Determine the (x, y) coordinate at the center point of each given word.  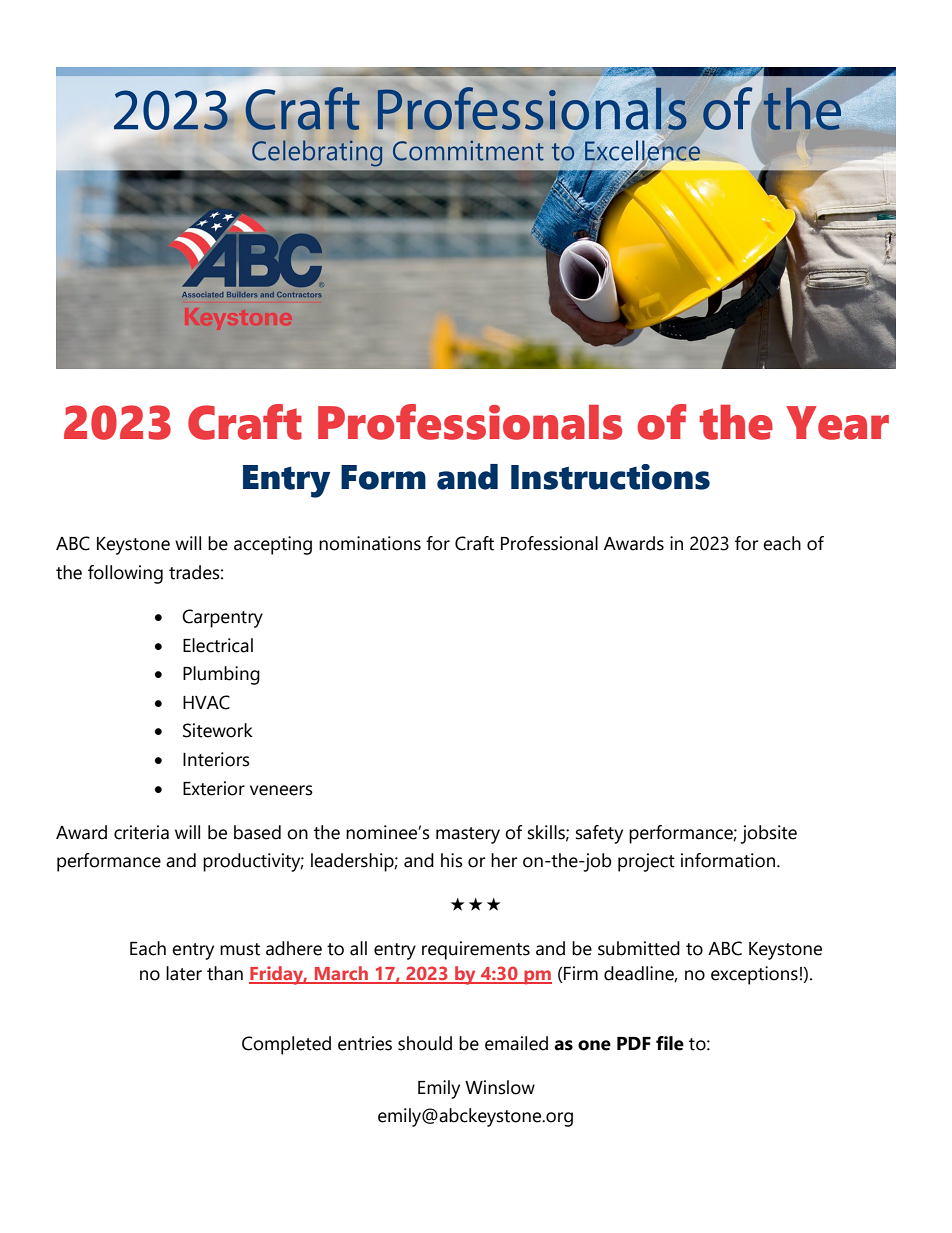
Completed (286, 1045)
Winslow (500, 1087)
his (452, 860)
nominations (370, 543)
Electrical (218, 645)
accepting (273, 545)
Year (837, 423)
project (646, 862)
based (257, 832)
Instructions (610, 477)
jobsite (768, 834)
